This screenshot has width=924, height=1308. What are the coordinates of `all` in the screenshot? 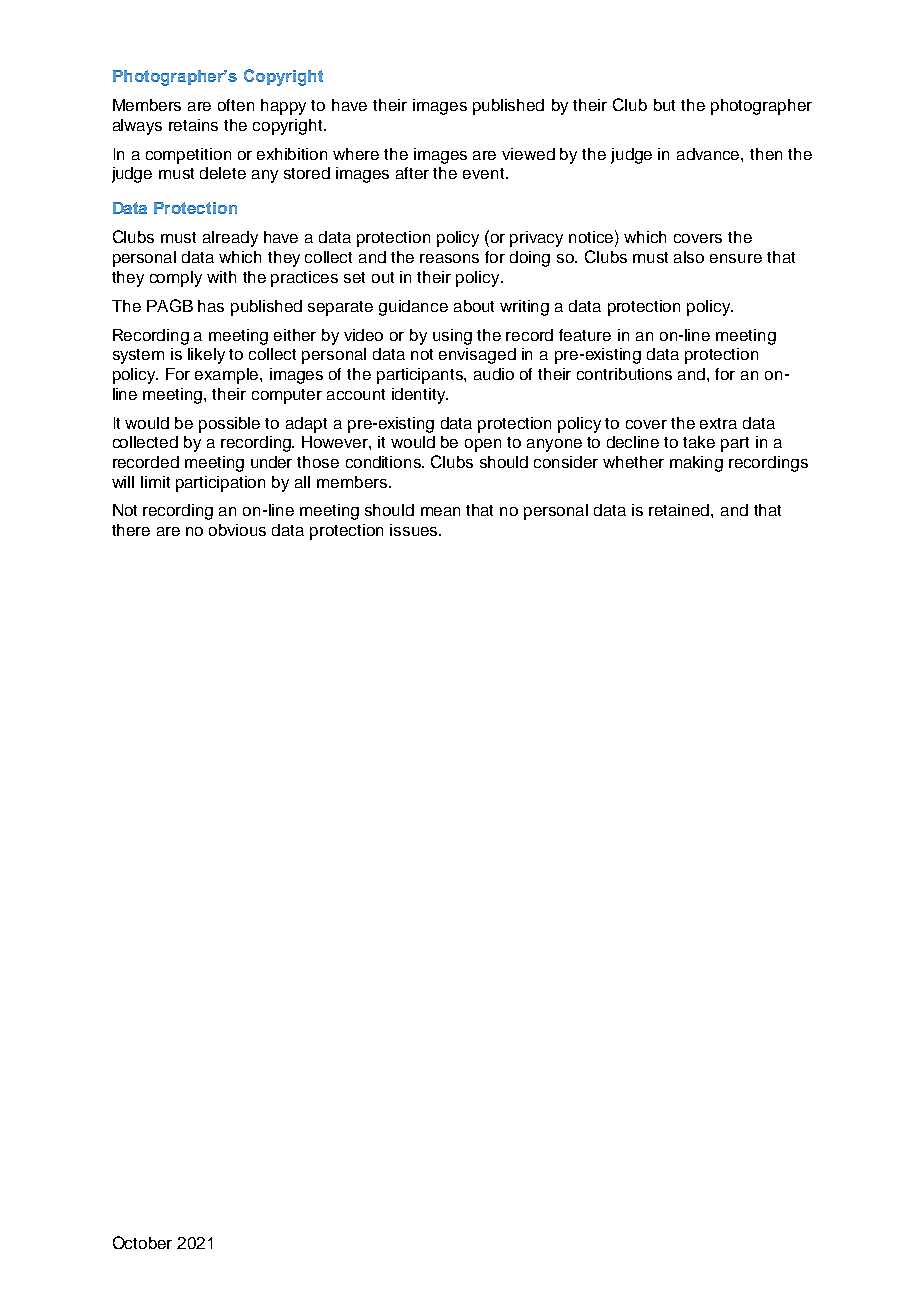 It's located at (302, 482).
